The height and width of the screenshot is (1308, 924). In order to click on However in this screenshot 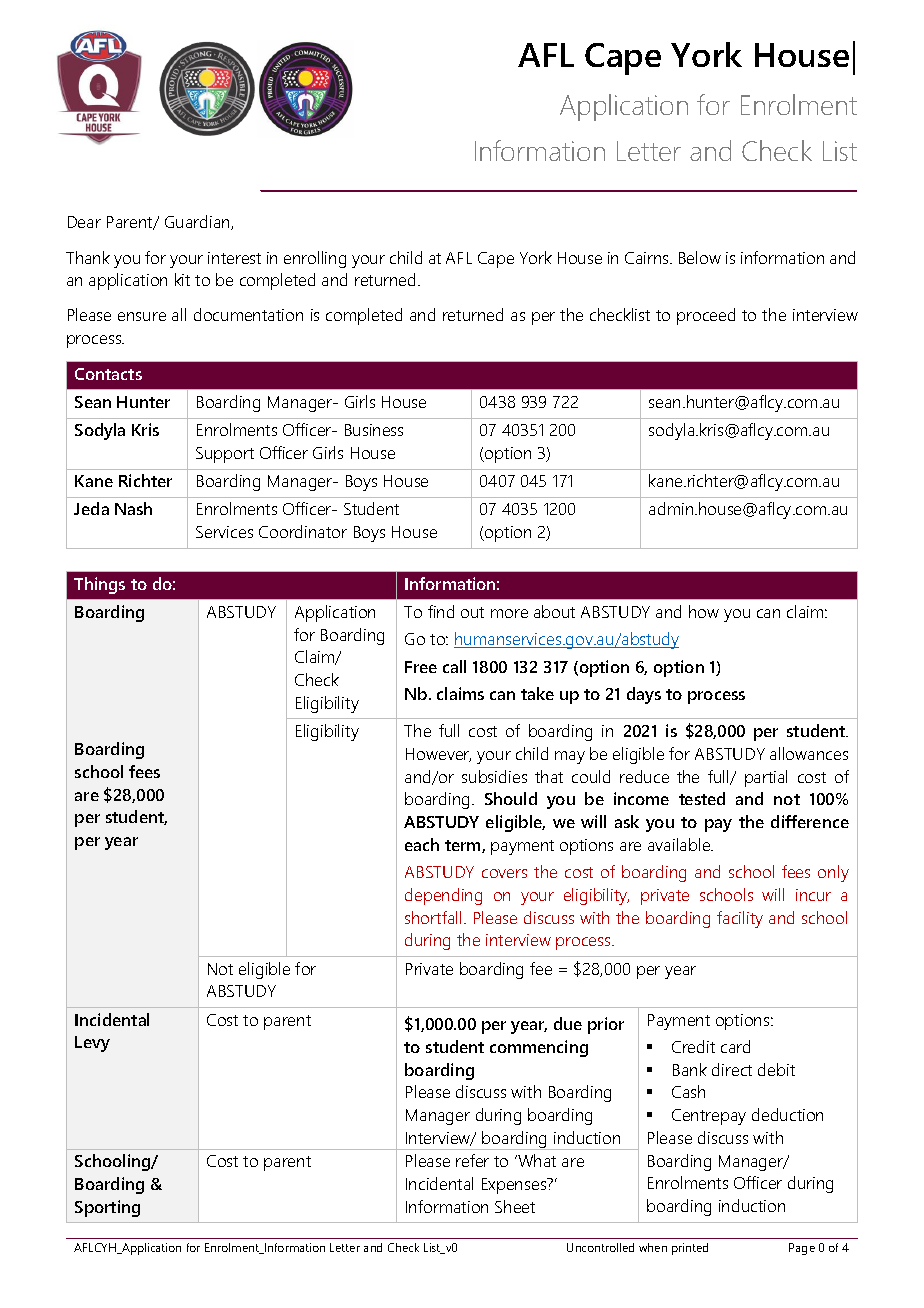, I will do `click(438, 755)`.
